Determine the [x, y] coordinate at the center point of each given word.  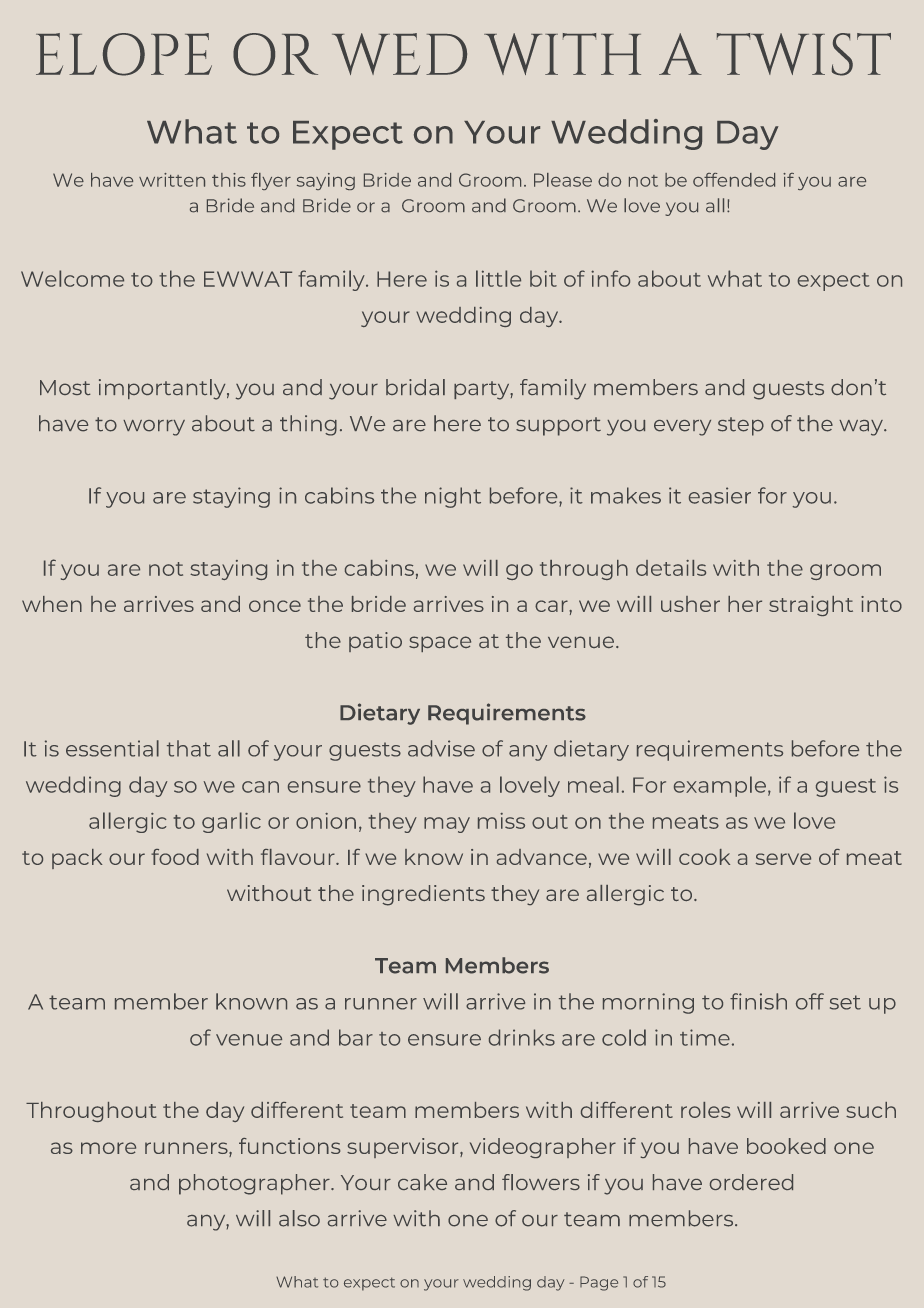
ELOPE [124, 54]
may [447, 825]
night [453, 497]
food [175, 857]
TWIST [804, 54]
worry [154, 428]
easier [720, 495]
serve [783, 859]
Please [563, 180]
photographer [255, 1184]
